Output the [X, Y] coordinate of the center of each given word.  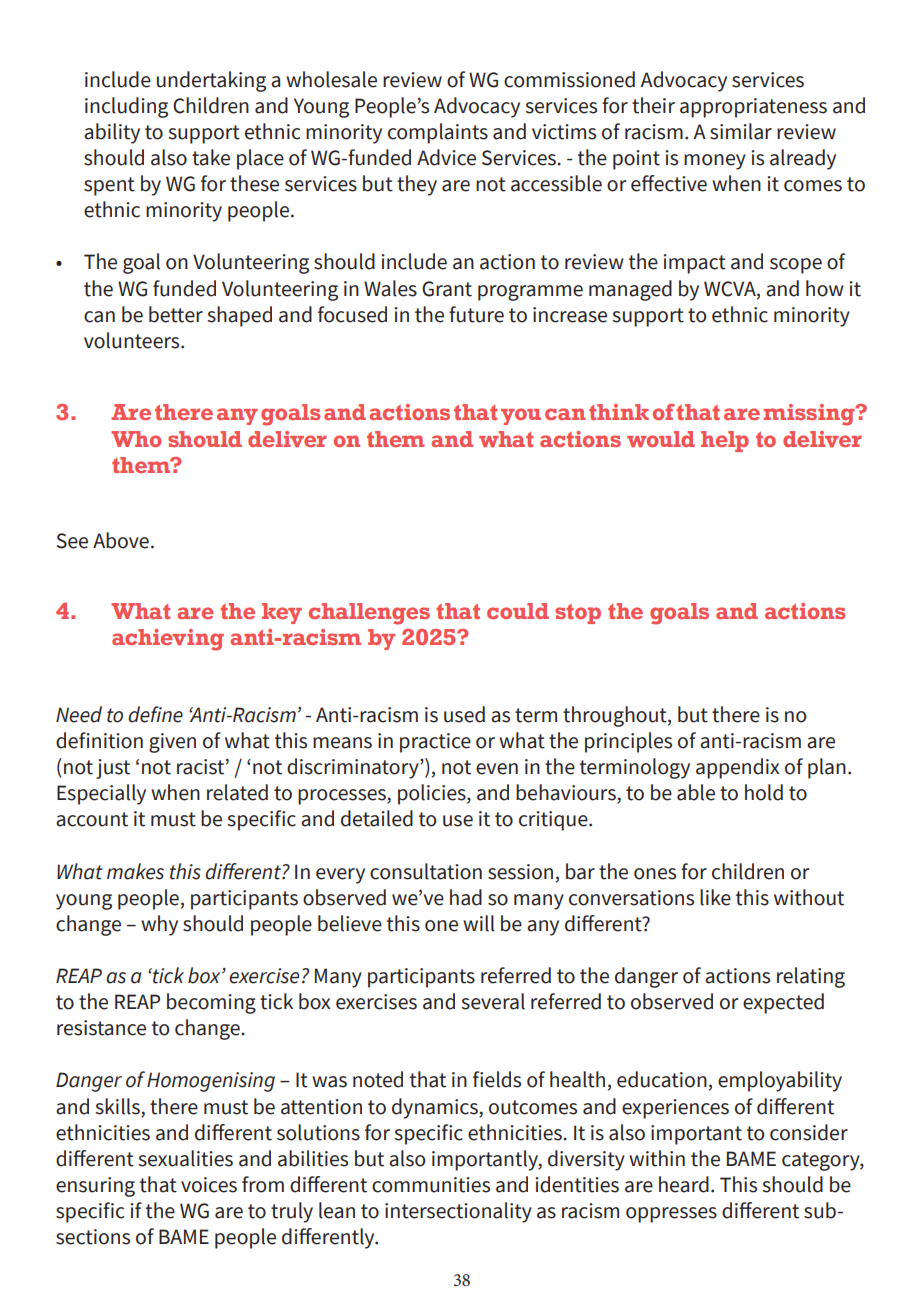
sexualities [186, 1158]
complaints [438, 133]
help [725, 441]
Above [121, 540]
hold [764, 792]
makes [135, 871]
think [619, 412]
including [126, 107]
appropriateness [753, 108]
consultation [426, 871]
